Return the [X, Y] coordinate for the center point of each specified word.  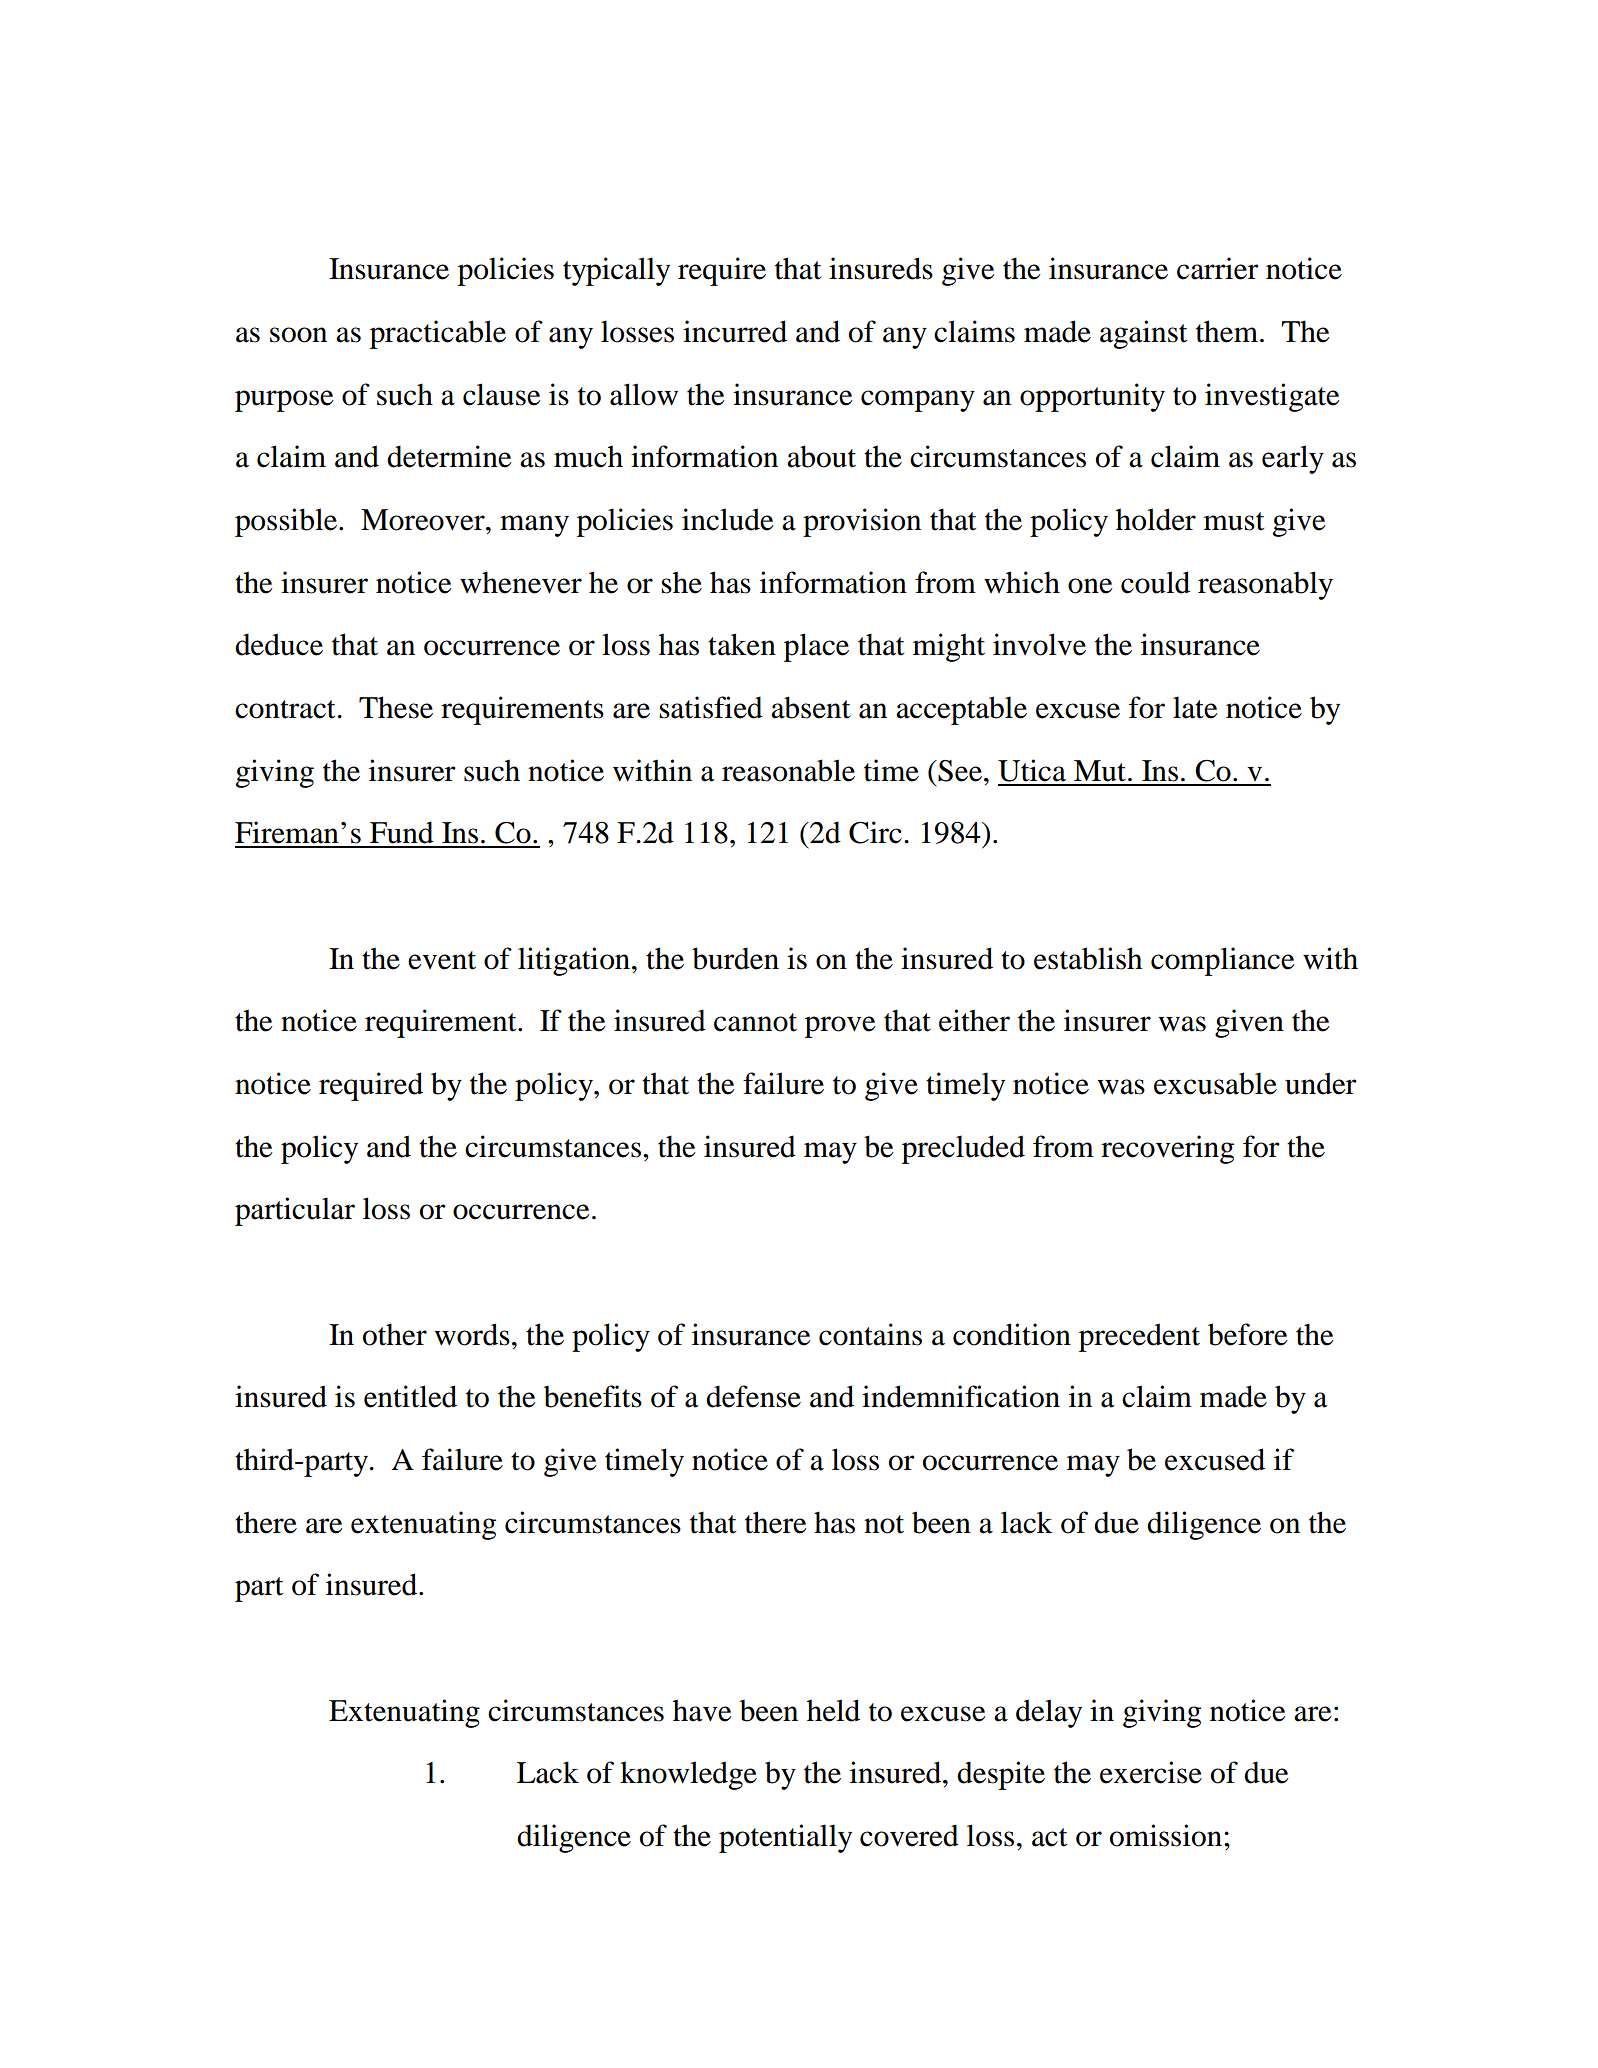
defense [753, 1396]
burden [735, 958]
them [1227, 331]
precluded [963, 1149]
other [395, 1334]
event [442, 960]
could [1155, 582]
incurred [735, 331]
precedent [1139, 1337]
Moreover [424, 520]
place [816, 647]
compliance [1223, 961]
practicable [438, 334]
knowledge [688, 1775]
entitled [410, 1396]
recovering [1167, 1149]
